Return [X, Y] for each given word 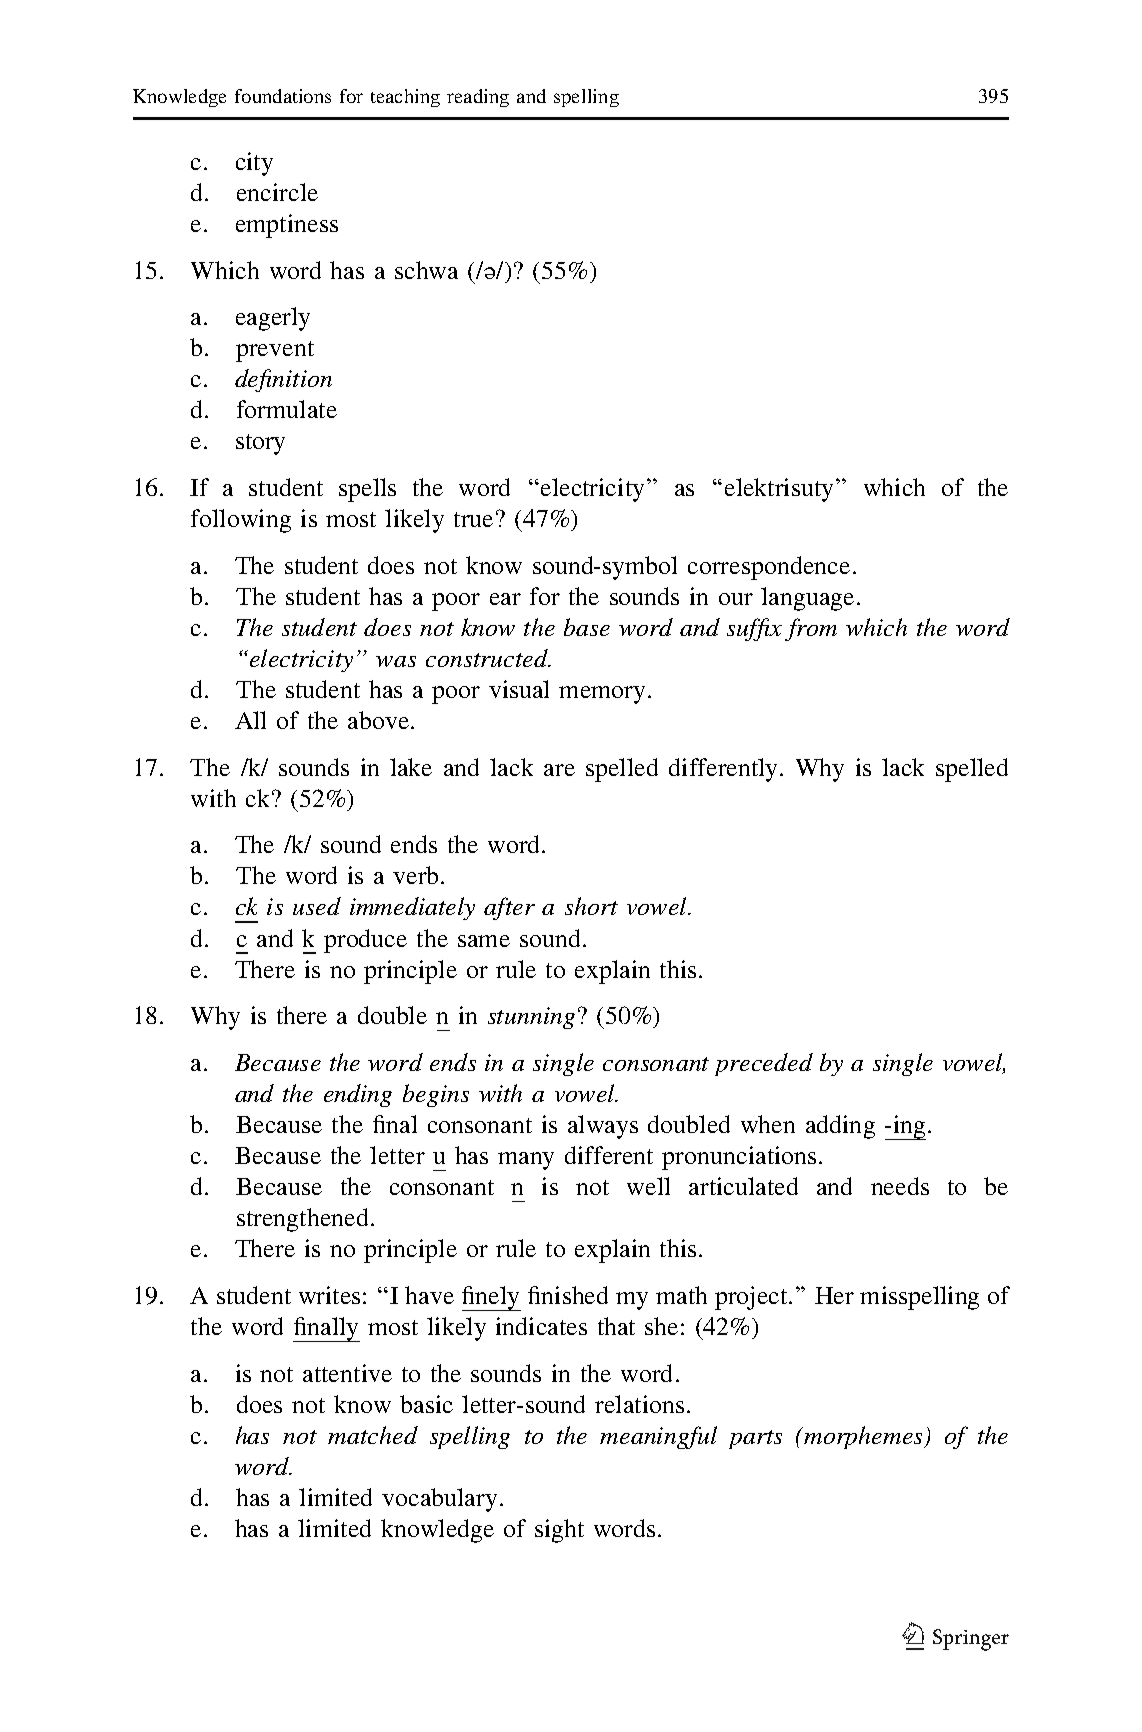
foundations [283, 96]
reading [478, 98]
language [807, 599]
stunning [531, 1018]
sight [559, 1531]
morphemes [864, 1437]
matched [373, 1435]
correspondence [769, 568]
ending [358, 1095]
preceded [764, 1064]
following [241, 521]
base [587, 627]
